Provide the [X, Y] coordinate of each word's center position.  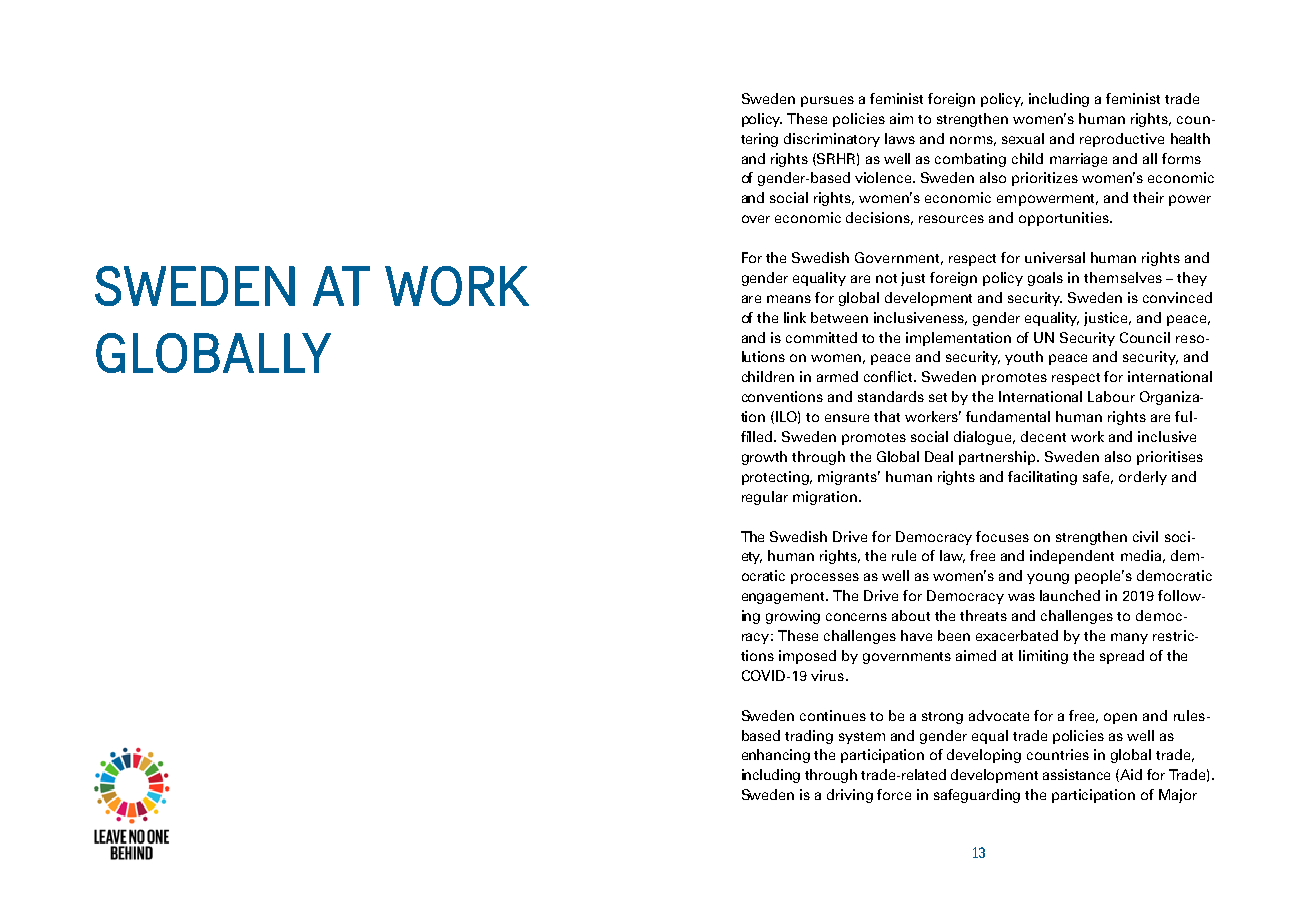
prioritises [1170, 458]
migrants [849, 478]
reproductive [1122, 140]
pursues [827, 101]
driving [850, 796]
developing [984, 756]
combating [970, 160]
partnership [998, 458]
